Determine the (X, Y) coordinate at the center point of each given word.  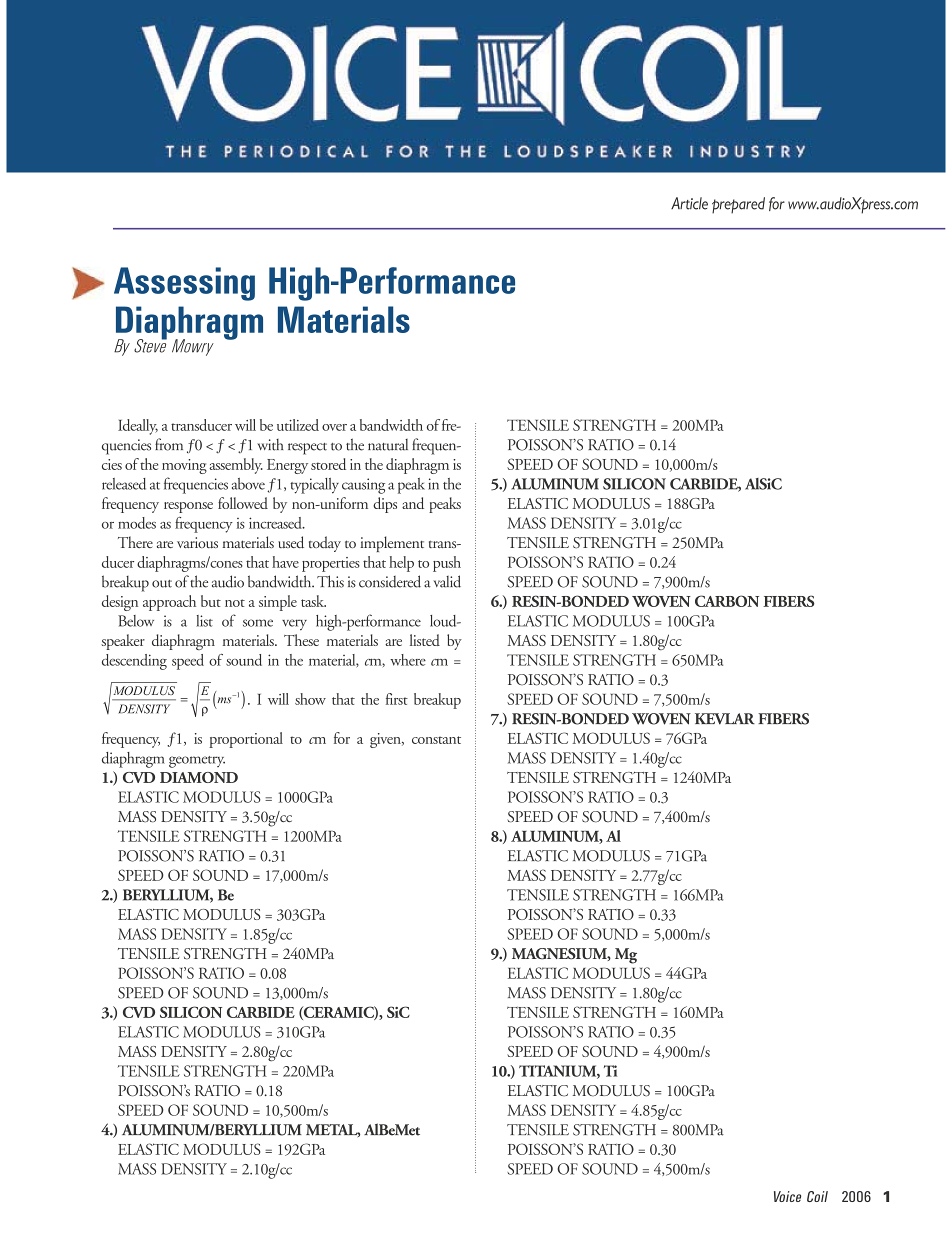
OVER (334, 427)
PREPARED (738, 205)
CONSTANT (436, 740)
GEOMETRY (197, 762)
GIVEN (386, 740)
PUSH (447, 564)
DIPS (385, 505)
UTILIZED (298, 425)
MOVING (184, 466)
